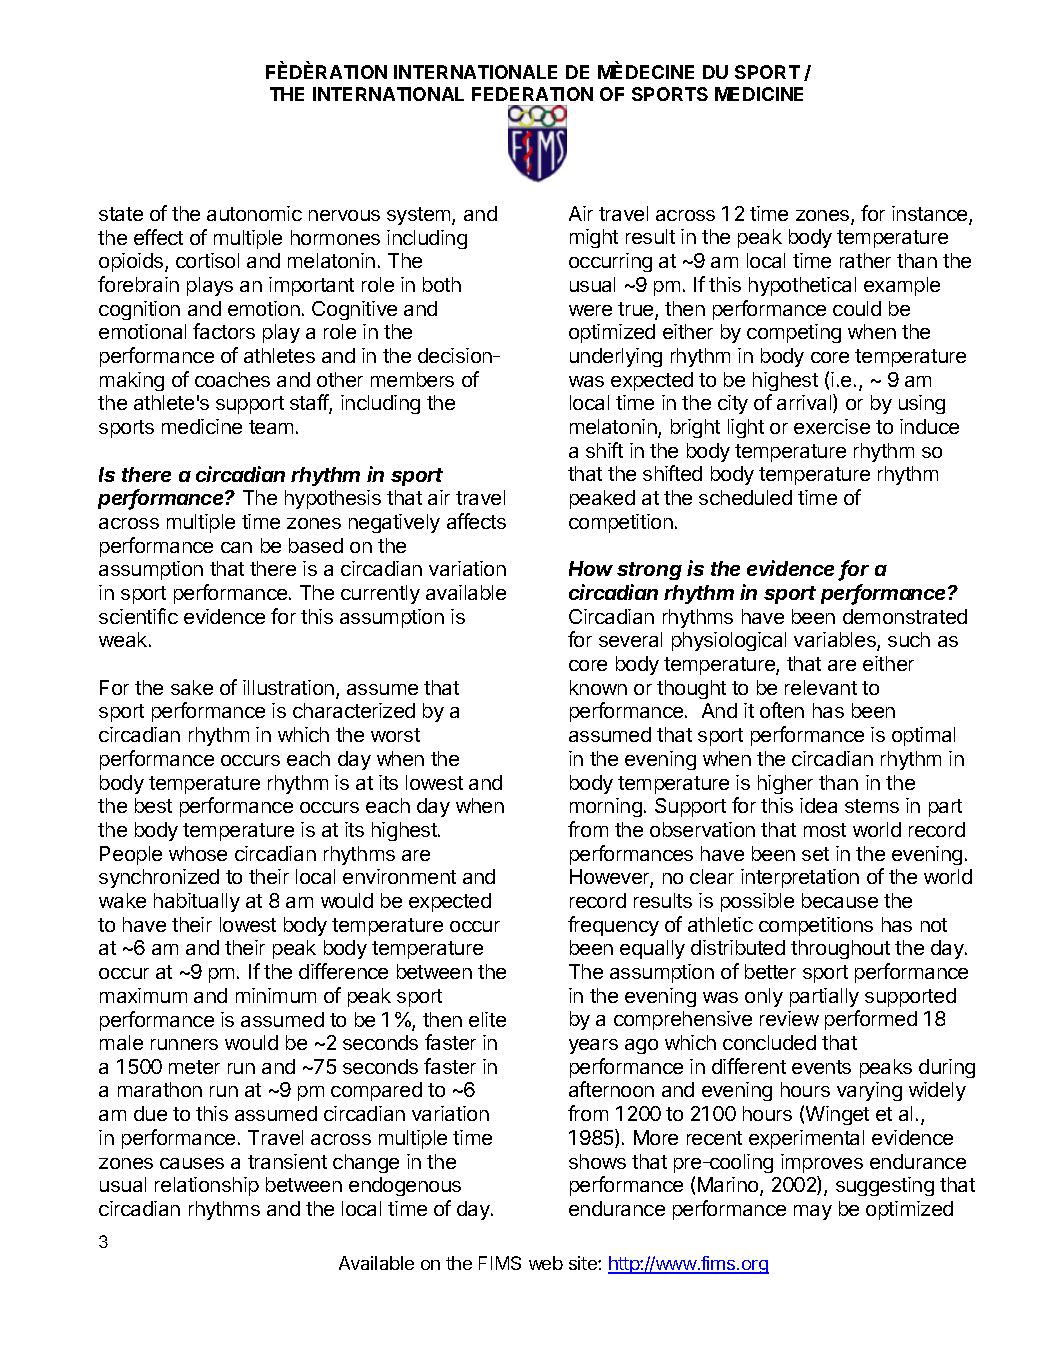 The image size is (1051, 1360). What do you see at coordinates (865, 260) in the screenshot?
I see `rather` at bounding box center [865, 260].
